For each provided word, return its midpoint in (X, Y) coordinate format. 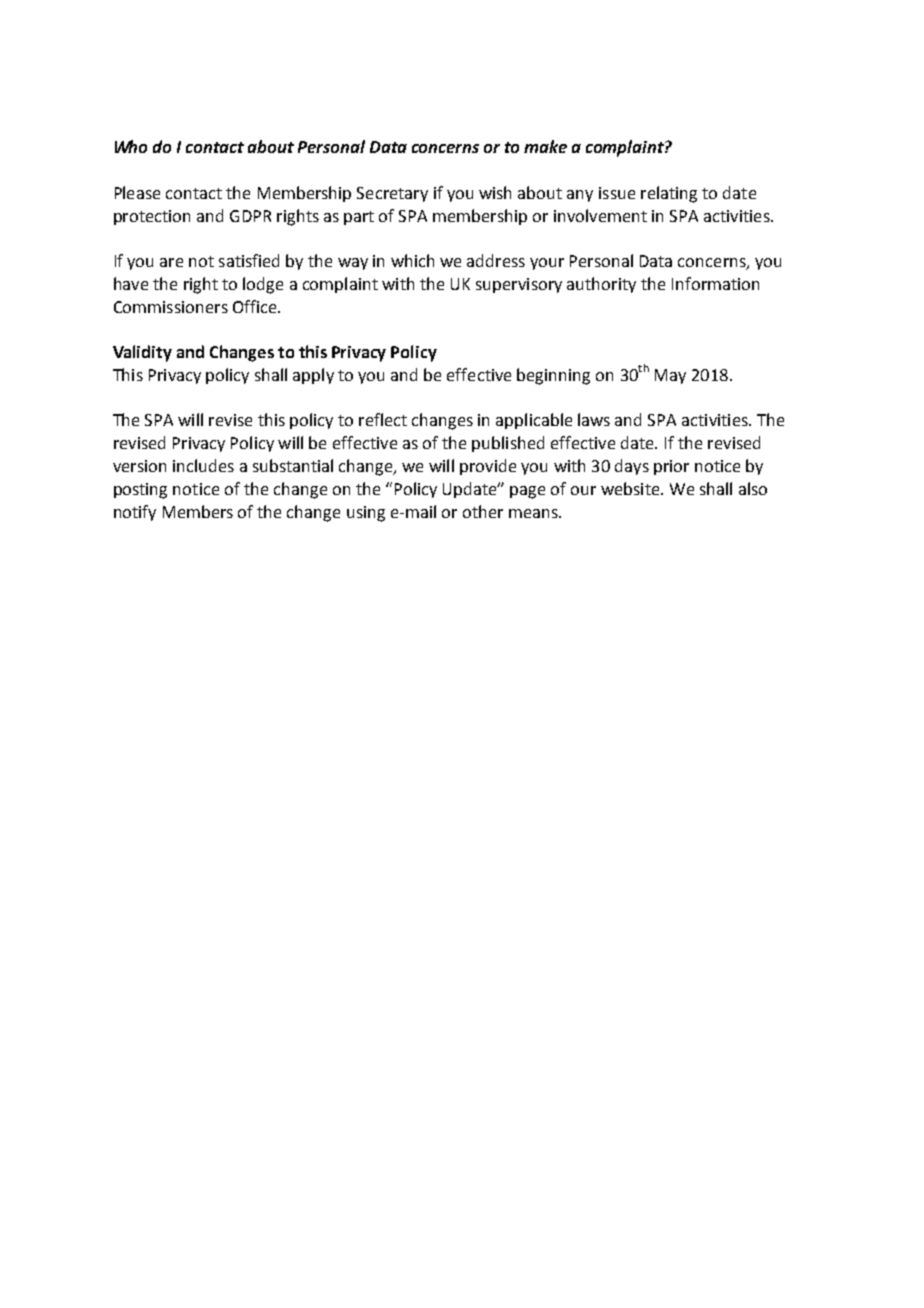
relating (669, 194)
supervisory (519, 285)
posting (140, 491)
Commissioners (171, 307)
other (483, 511)
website (631, 488)
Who (131, 146)
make (545, 146)
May (670, 376)
